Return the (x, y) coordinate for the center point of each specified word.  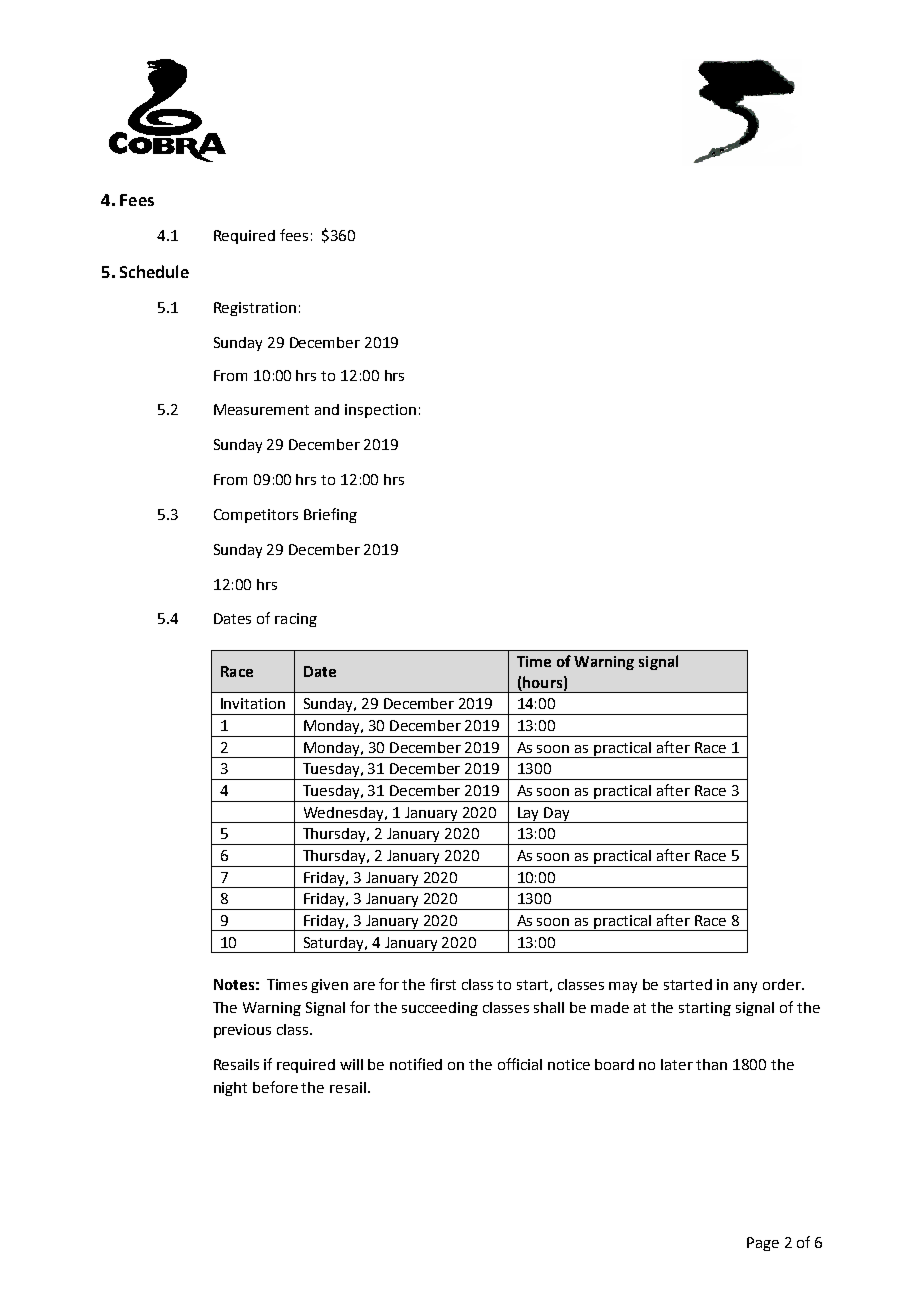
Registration (255, 309)
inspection (380, 411)
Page (763, 1244)
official (520, 1064)
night (230, 1089)
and (327, 409)
